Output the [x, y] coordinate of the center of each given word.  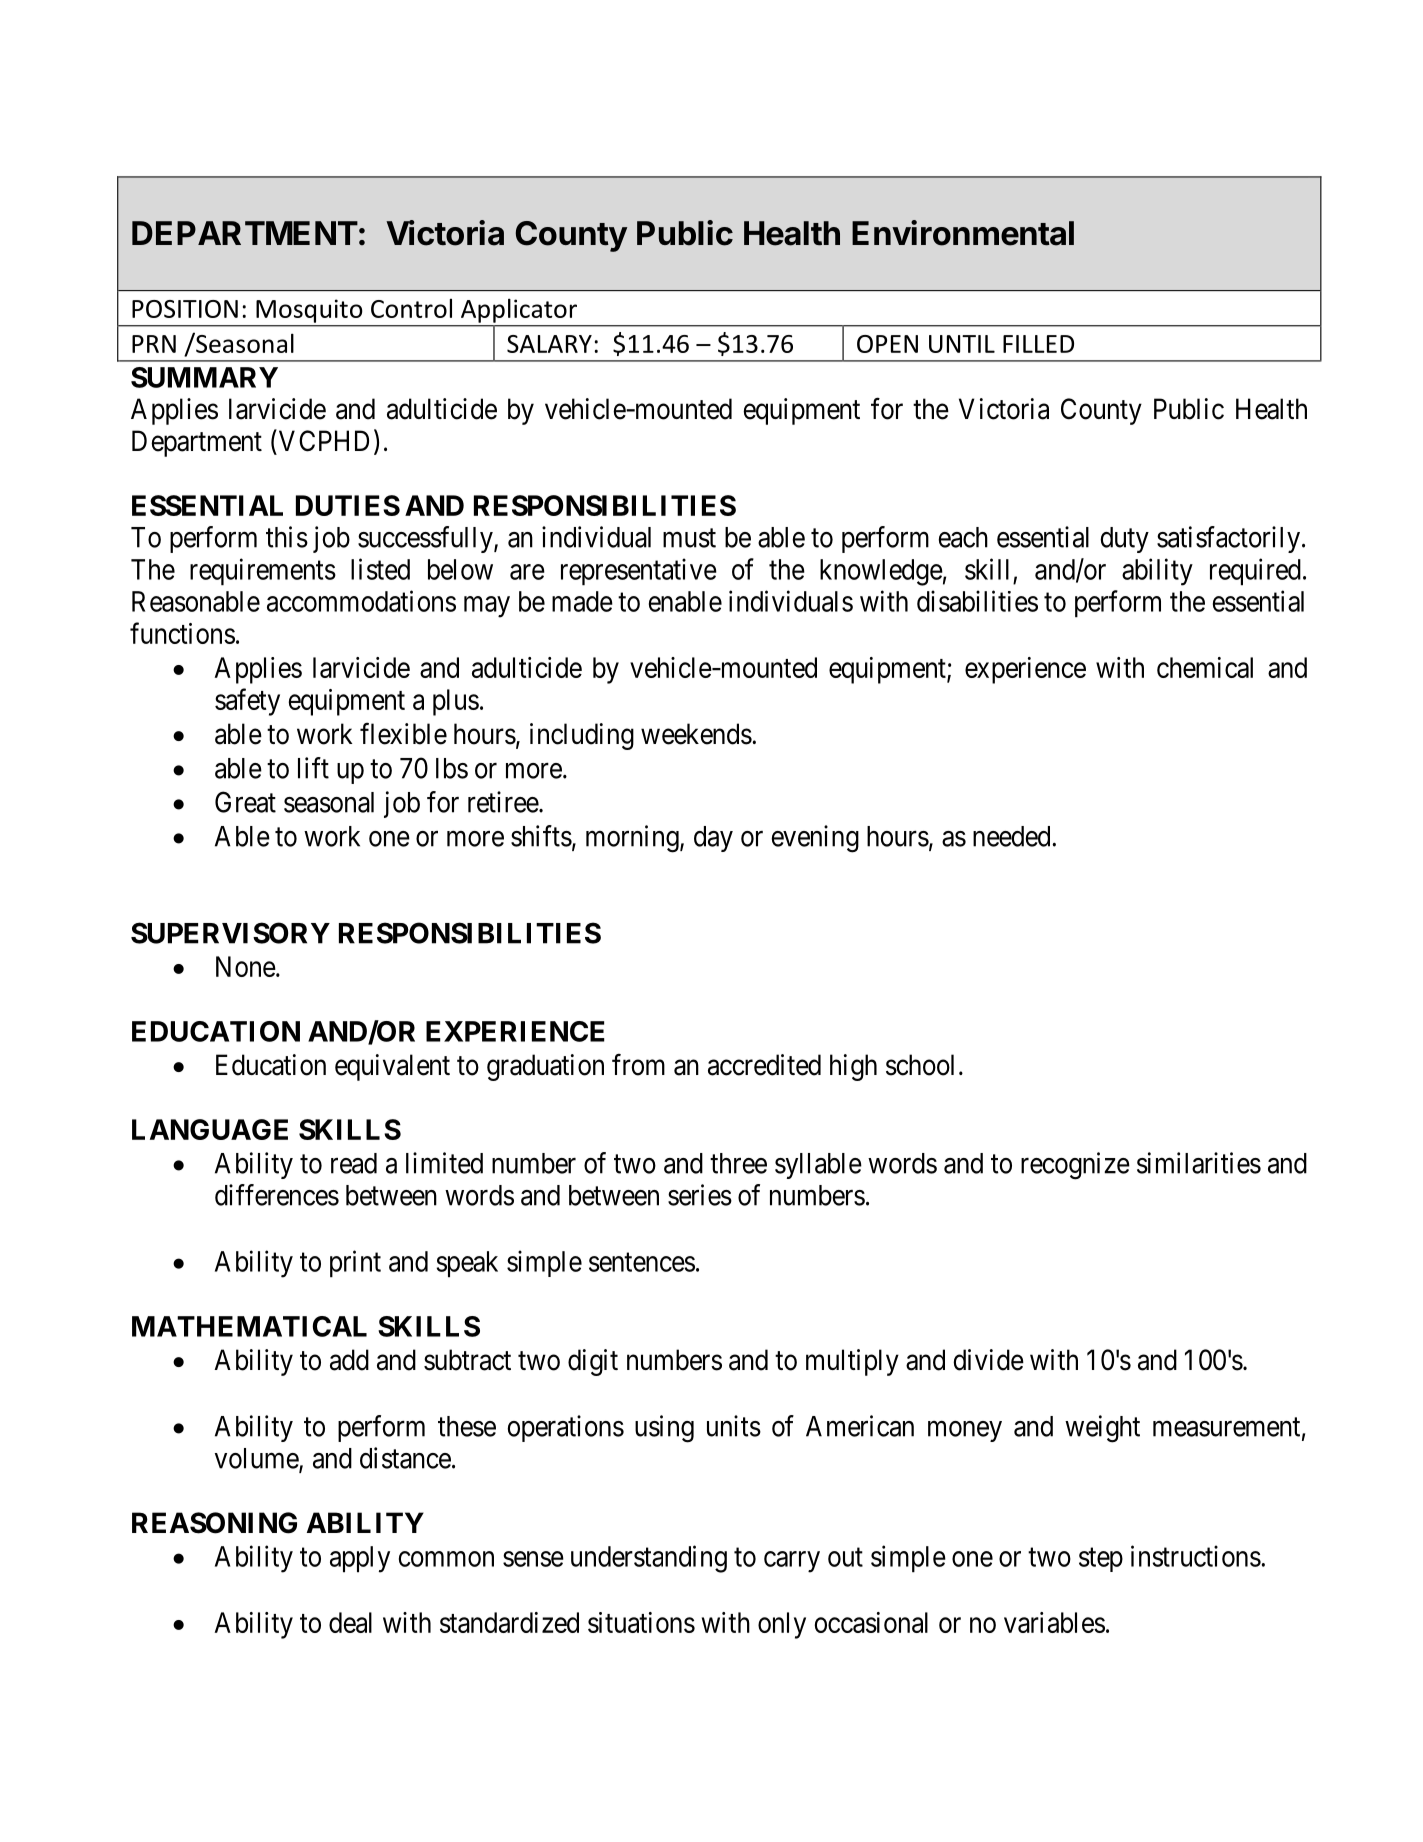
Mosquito [309, 311]
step [1101, 1560]
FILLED [1038, 344]
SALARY [549, 344]
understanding [649, 1559]
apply [360, 1559]
